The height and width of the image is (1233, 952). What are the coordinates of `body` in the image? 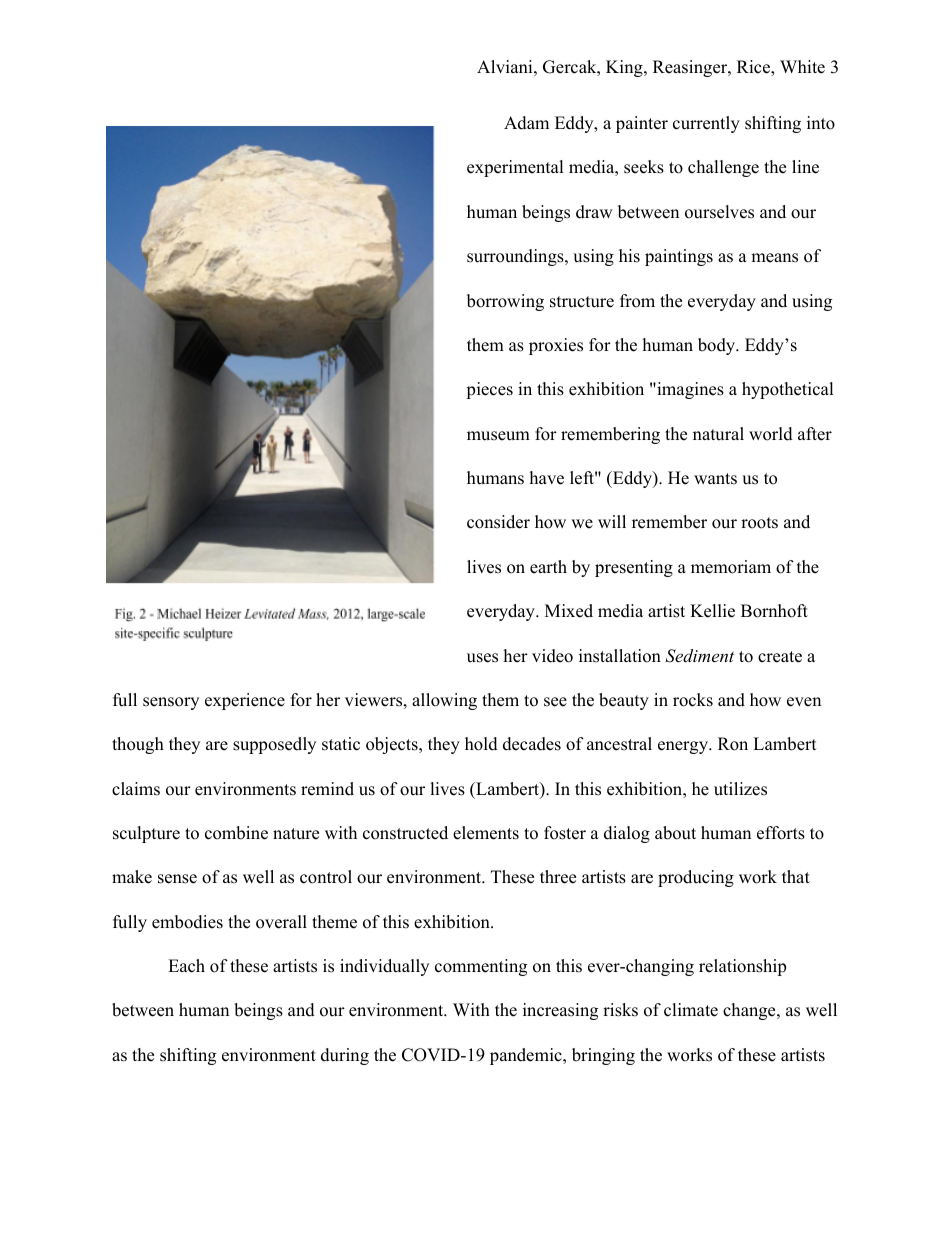 It's located at (717, 346).
